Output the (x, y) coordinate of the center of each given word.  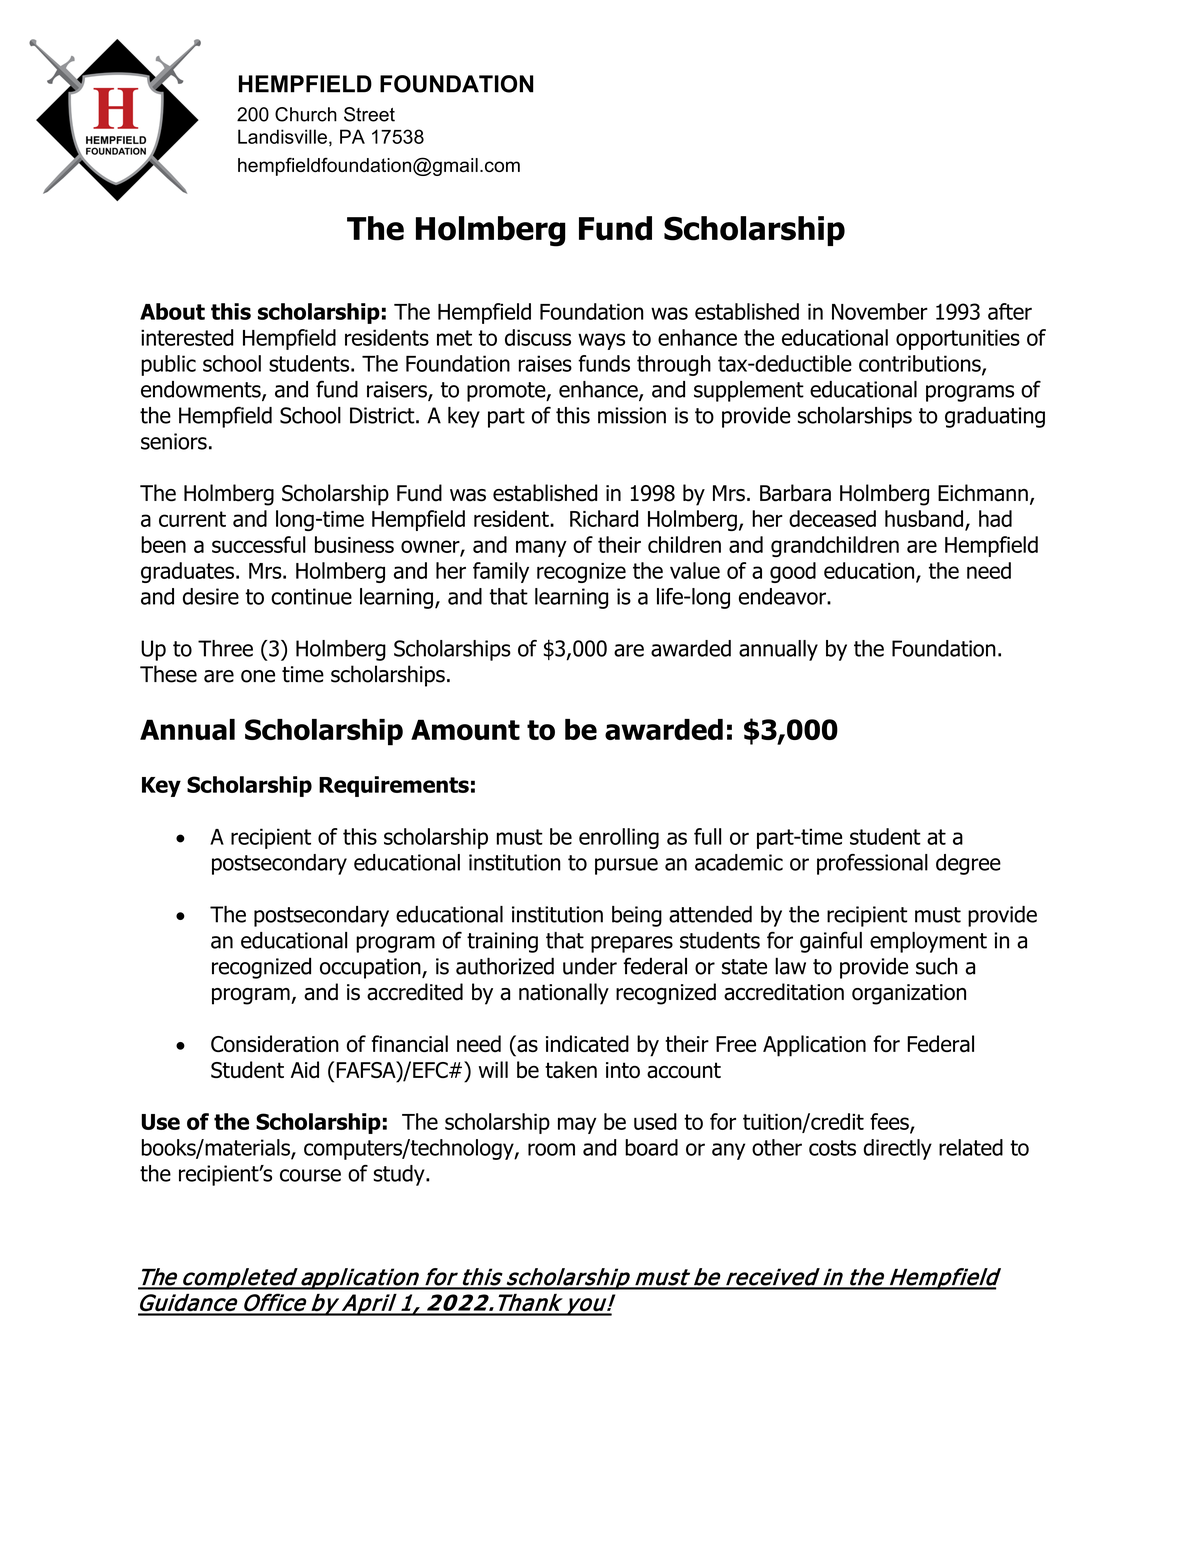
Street (369, 114)
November (880, 311)
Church (306, 114)
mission (632, 415)
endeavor (783, 596)
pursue (626, 866)
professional (872, 864)
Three (225, 648)
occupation (371, 968)
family (501, 572)
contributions (921, 364)
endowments (202, 390)
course (310, 1175)
